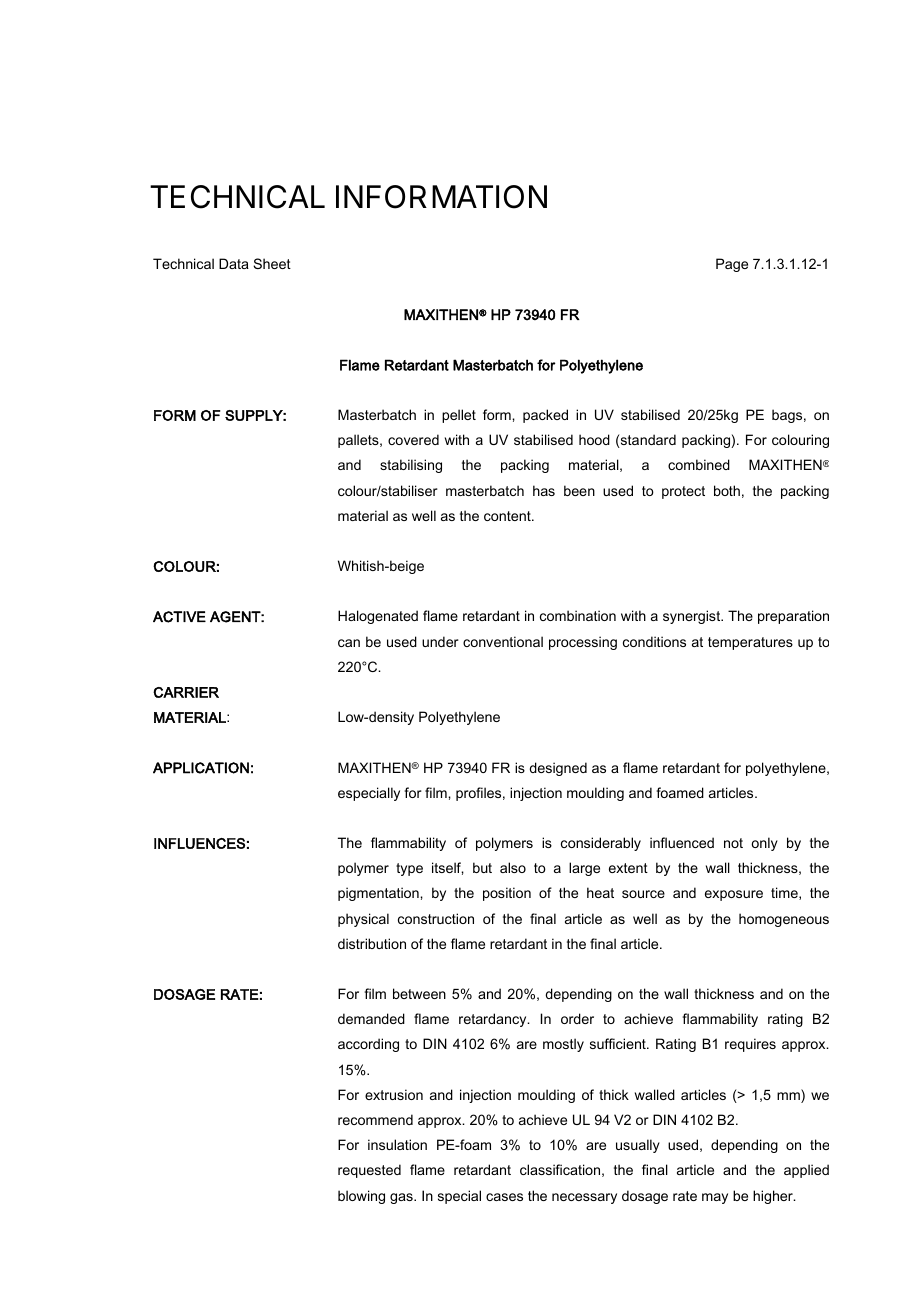 The height and width of the screenshot is (1307, 924). I want to click on designed, so click(558, 769).
